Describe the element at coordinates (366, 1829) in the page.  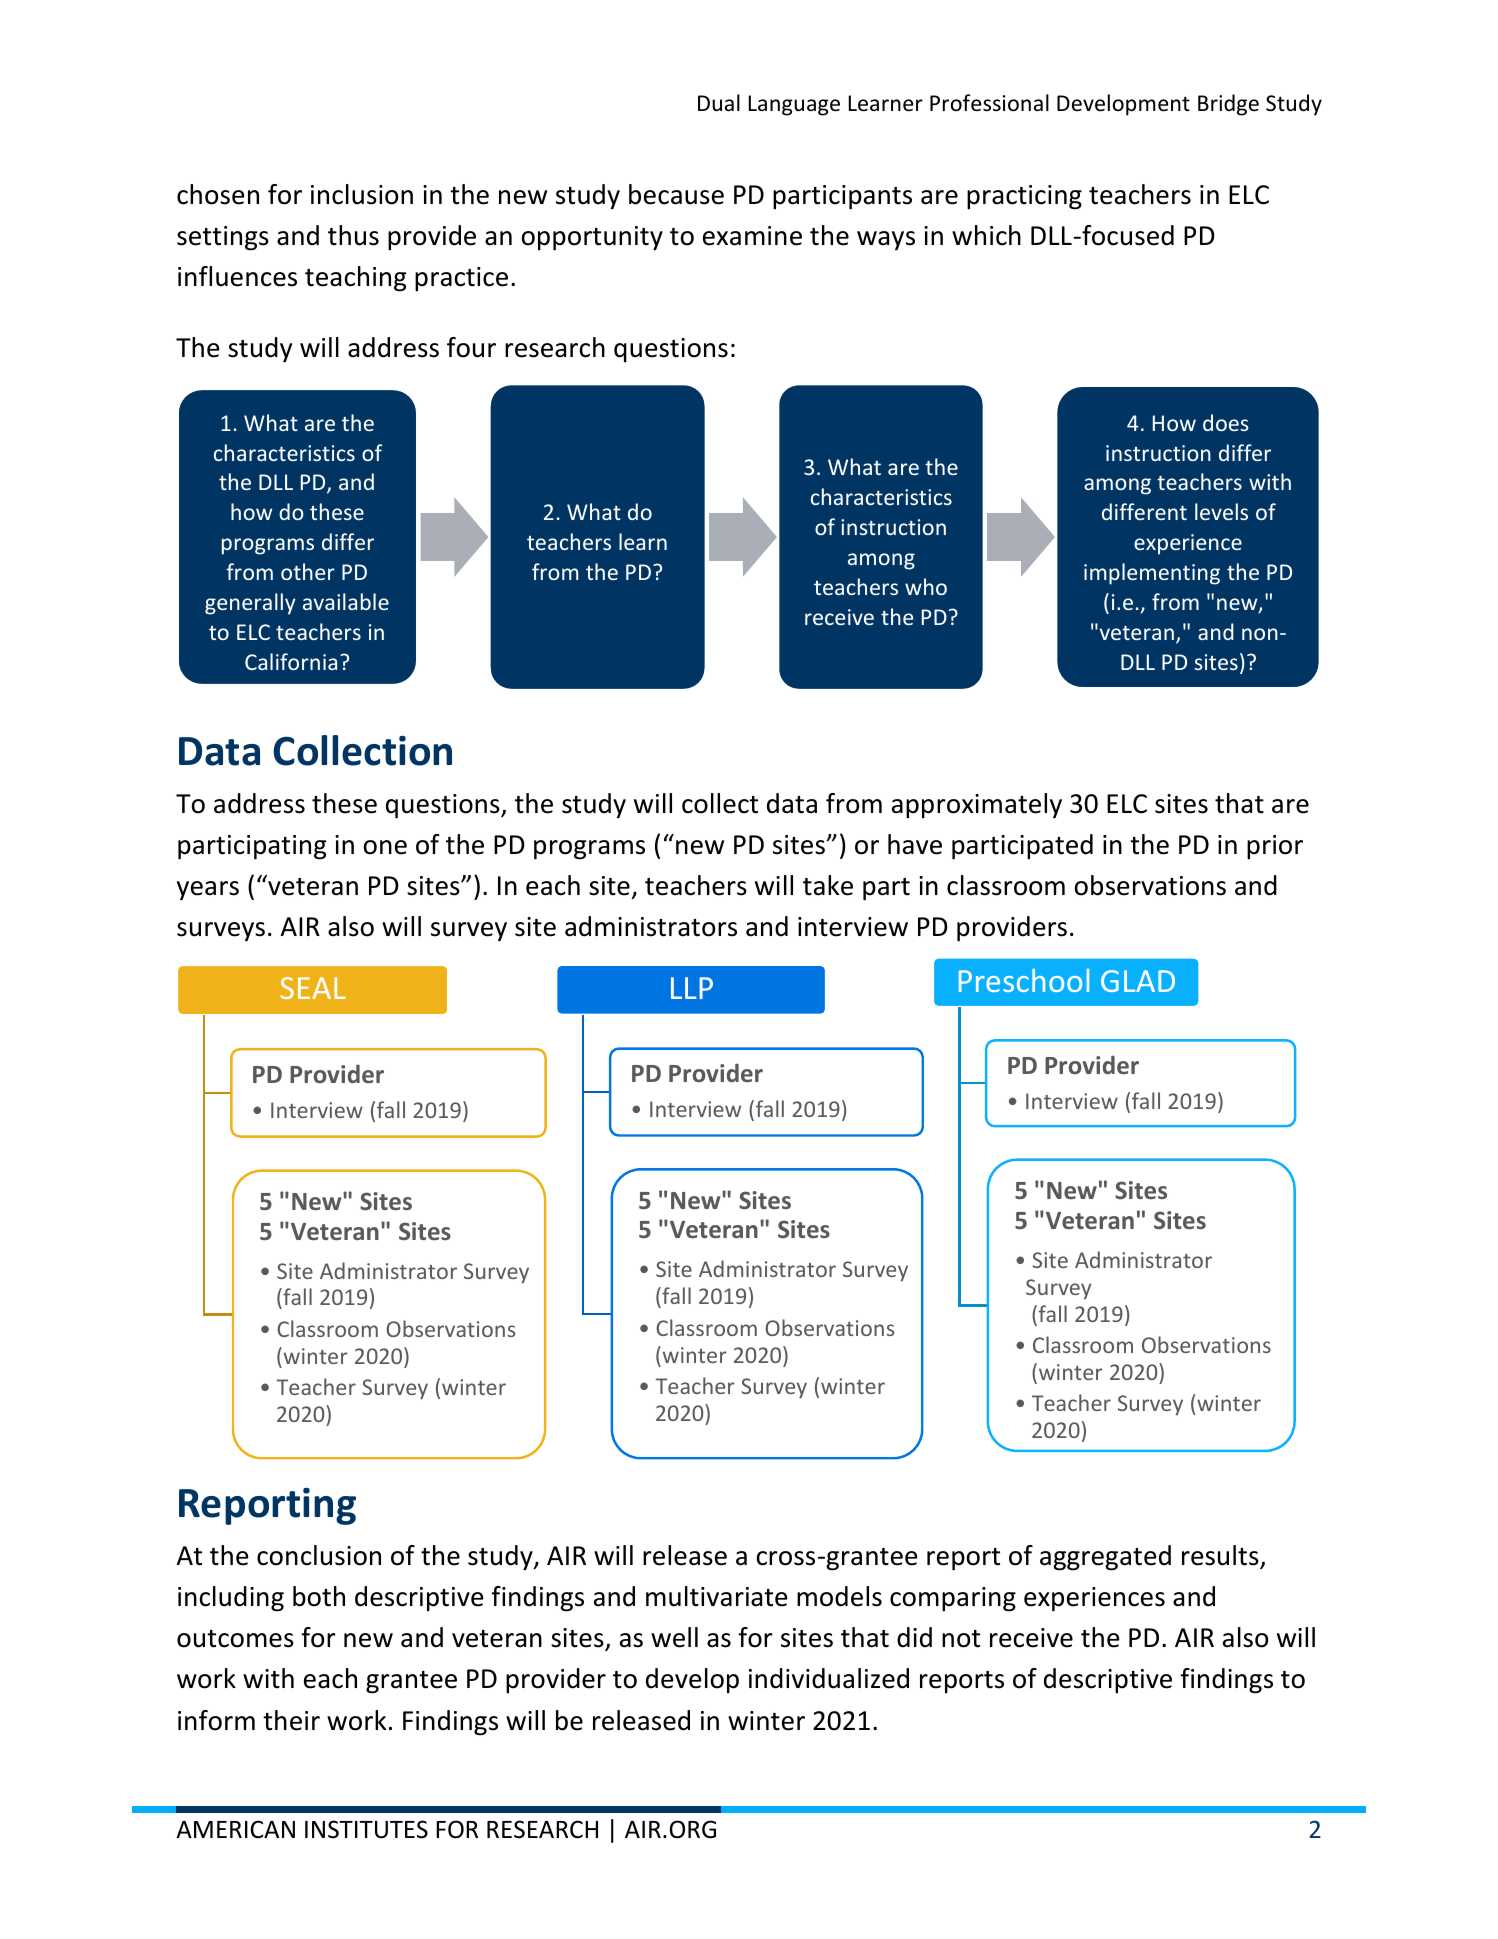
I see `INSTITUTES` at that location.
